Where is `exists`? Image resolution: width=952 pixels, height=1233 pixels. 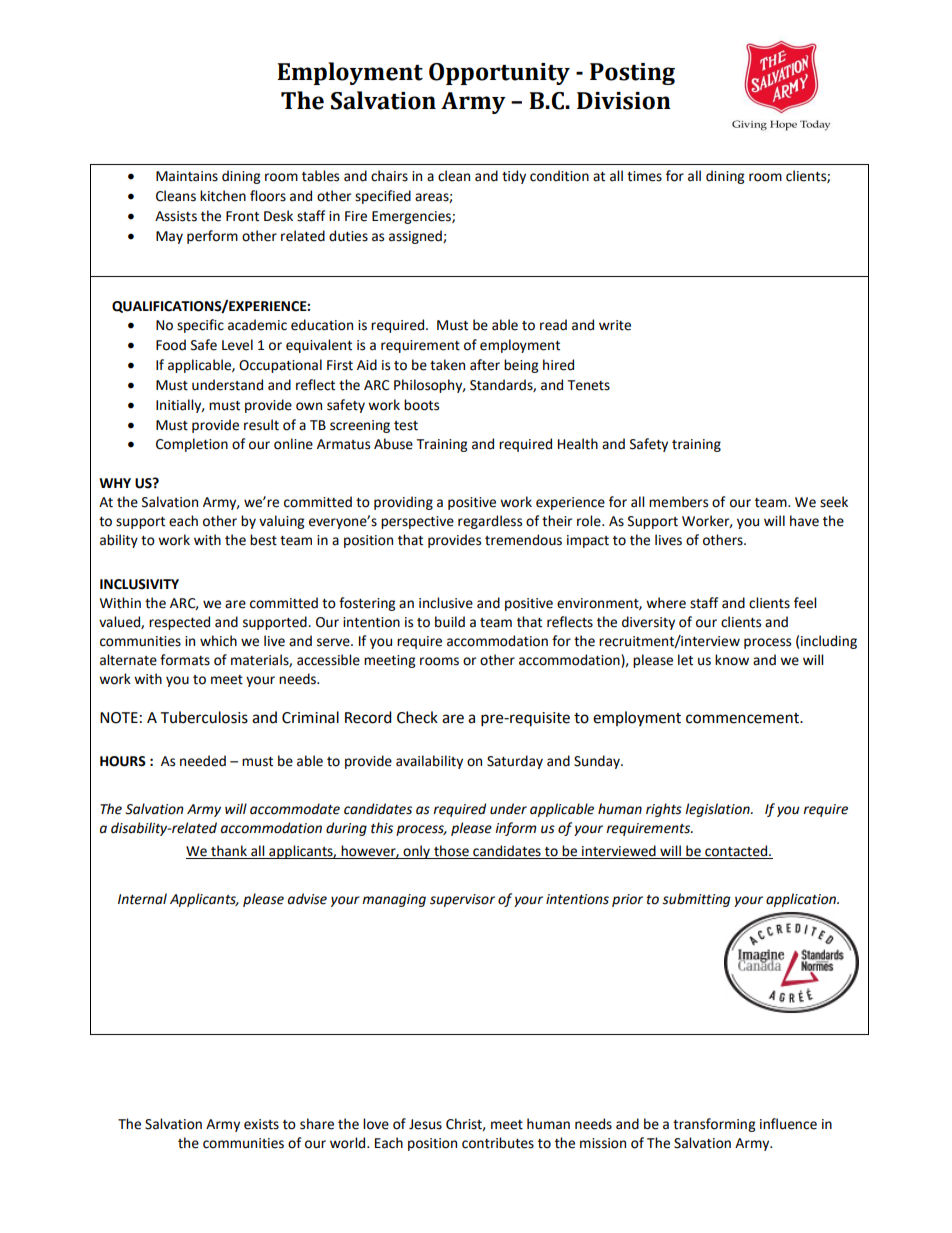
exists is located at coordinates (261, 1124).
